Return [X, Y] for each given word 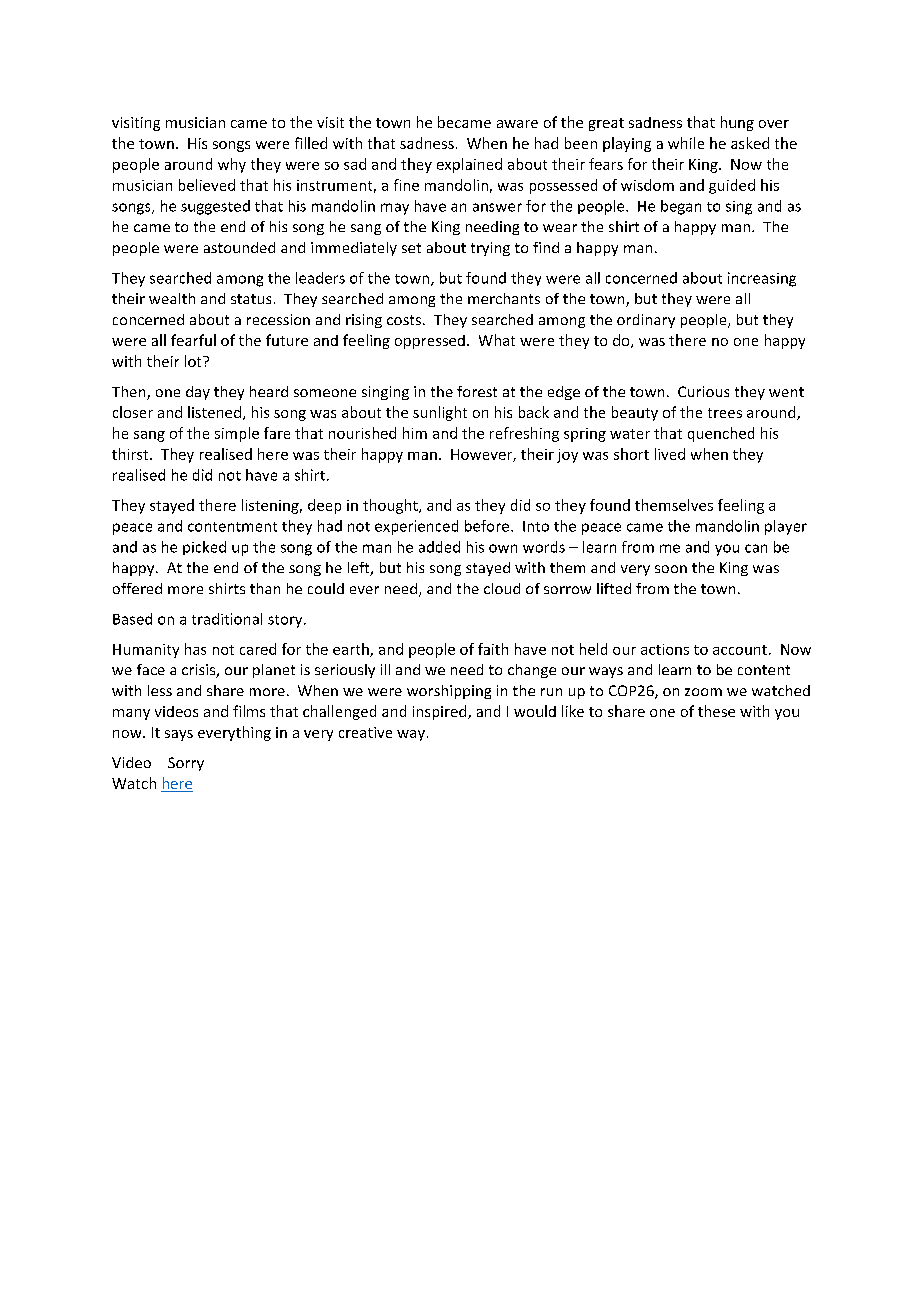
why [232, 165]
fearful [193, 340]
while [686, 143]
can [756, 548]
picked [204, 548]
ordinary [646, 321]
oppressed [430, 342]
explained [469, 165]
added [439, 547]
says [179, 735]
